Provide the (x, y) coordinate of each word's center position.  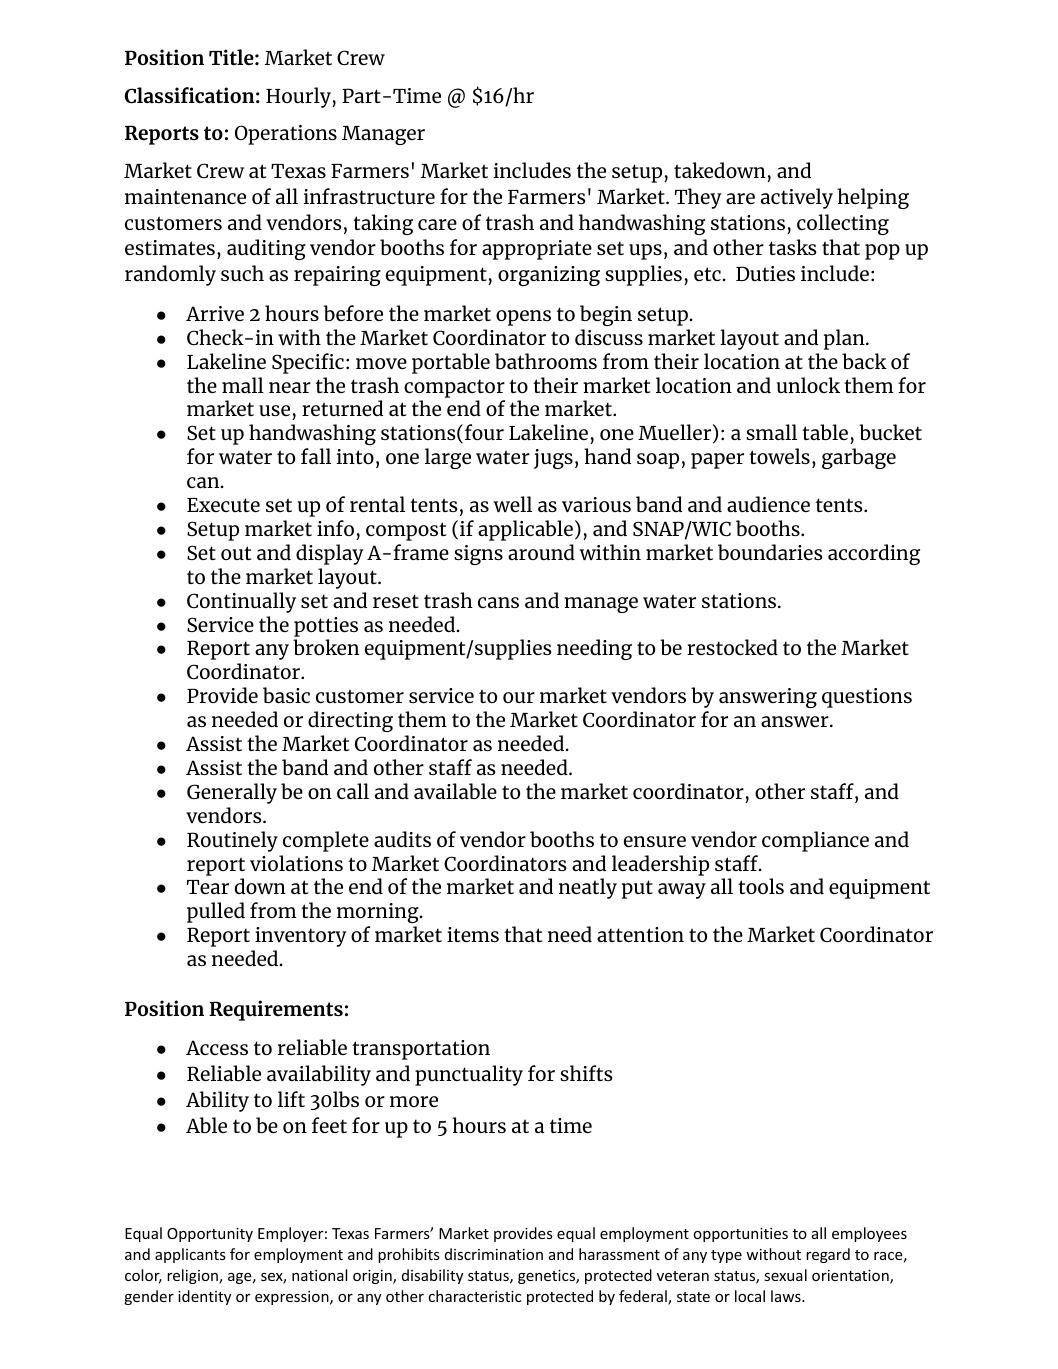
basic (286, 695)
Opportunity (210, 1235)
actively (797, 198)
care (437, 224)
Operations (286, 135)
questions (867, 698)
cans (498, 602)
